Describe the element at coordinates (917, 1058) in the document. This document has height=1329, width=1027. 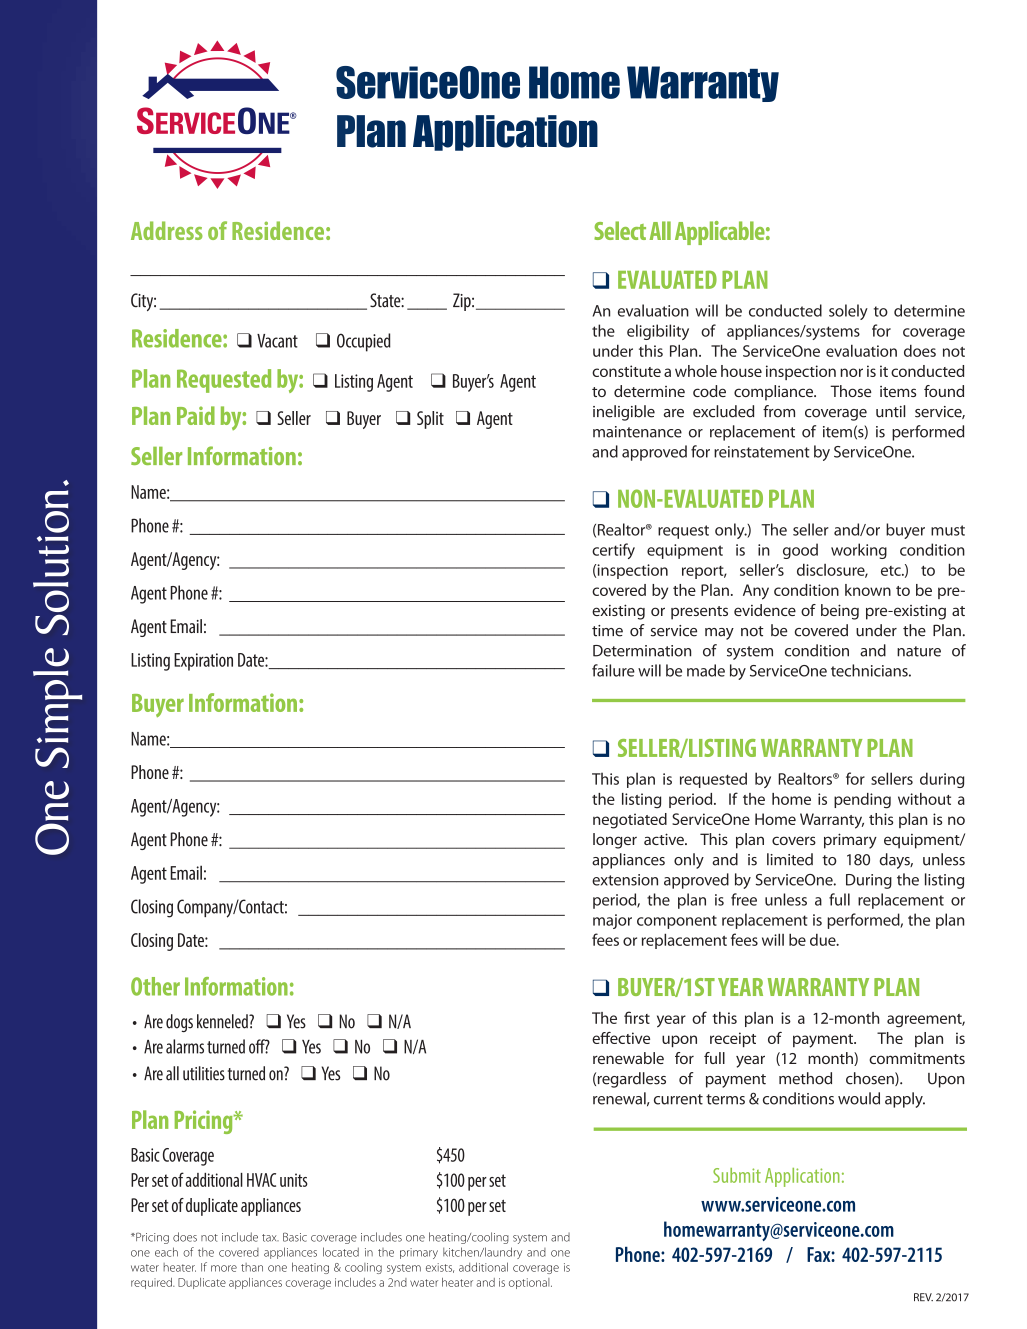
I see `commitments` at that location.
